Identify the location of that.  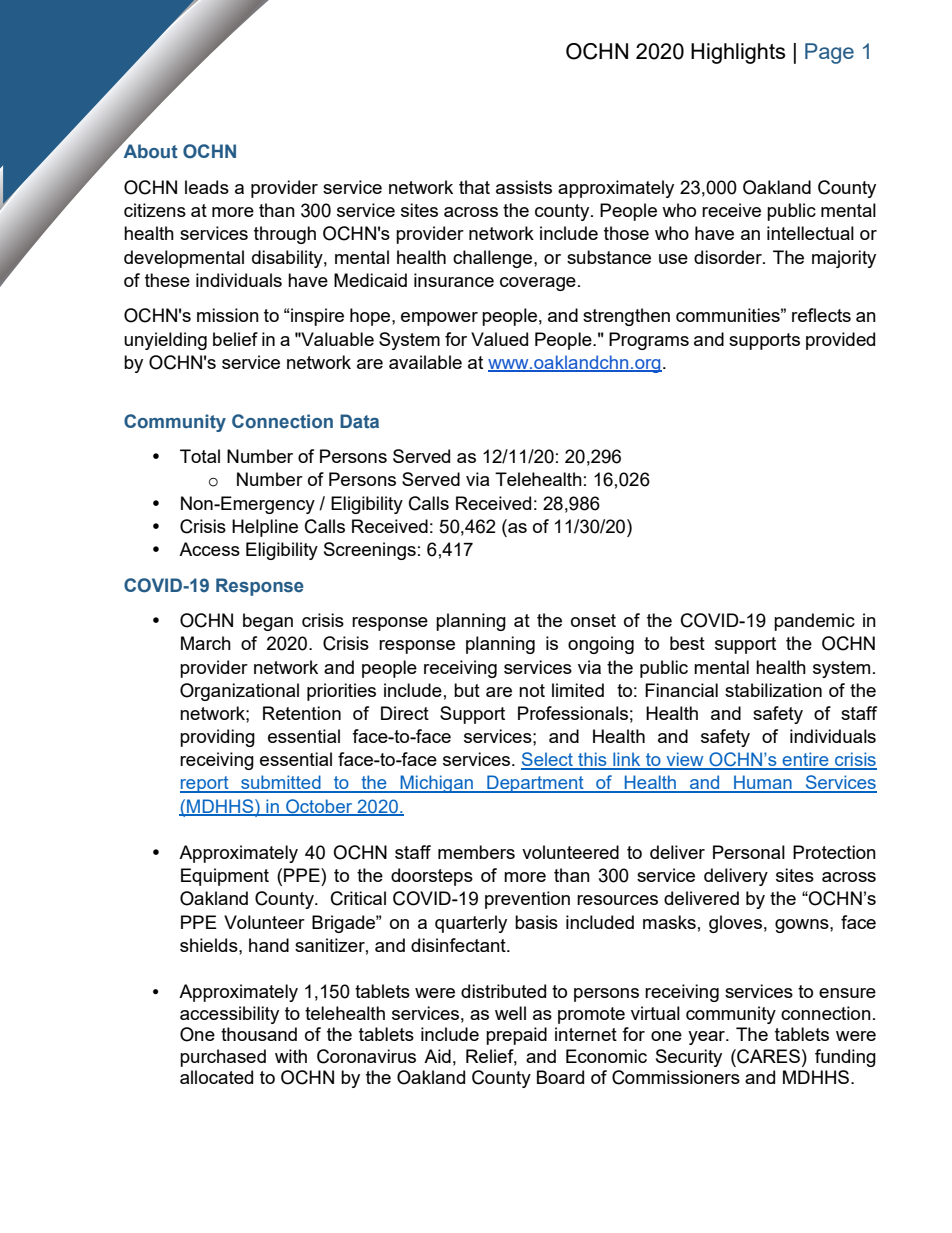
(474, 187).
